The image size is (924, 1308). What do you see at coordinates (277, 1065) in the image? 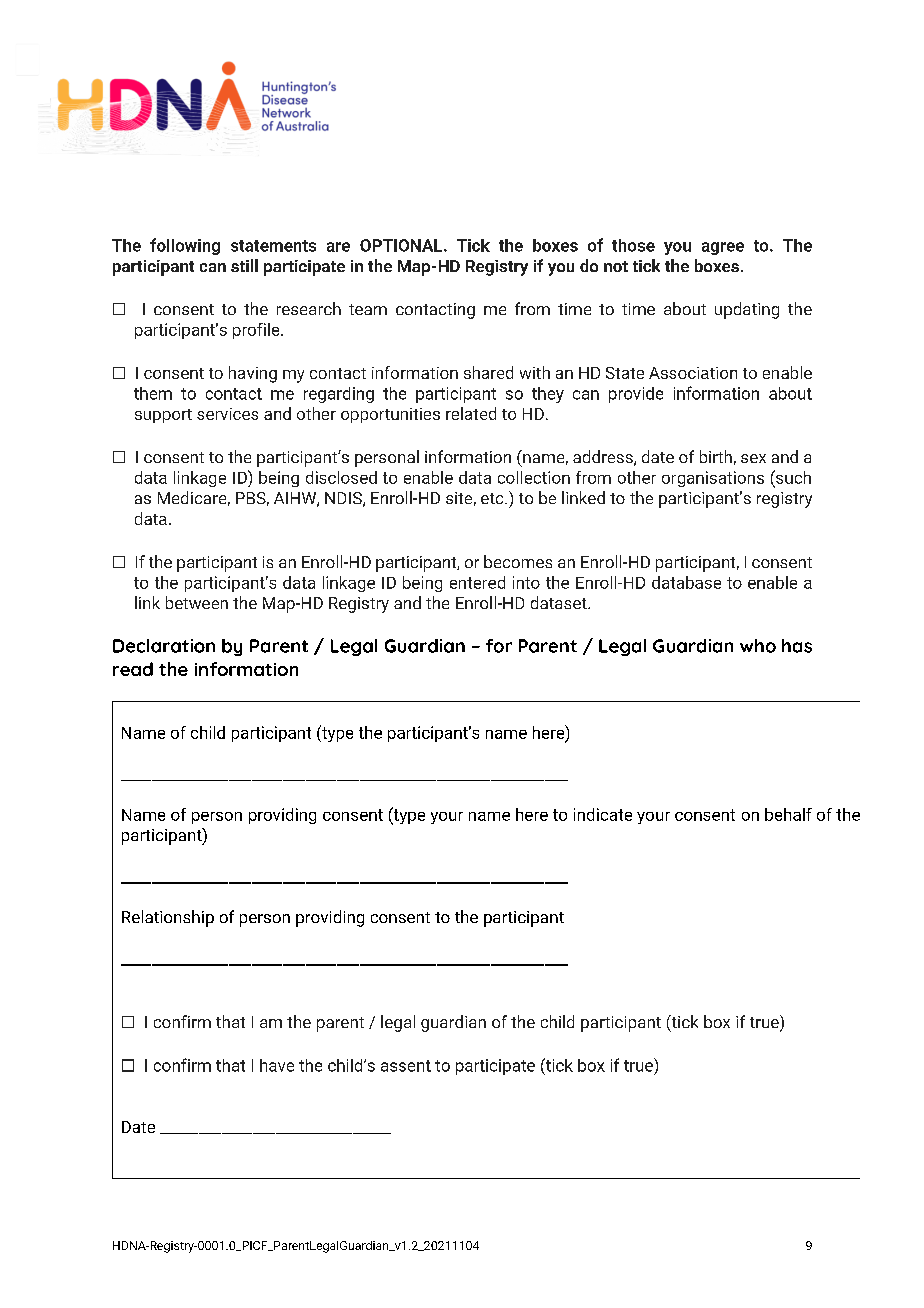
I see `have` at bounding box center [277, 1065].
